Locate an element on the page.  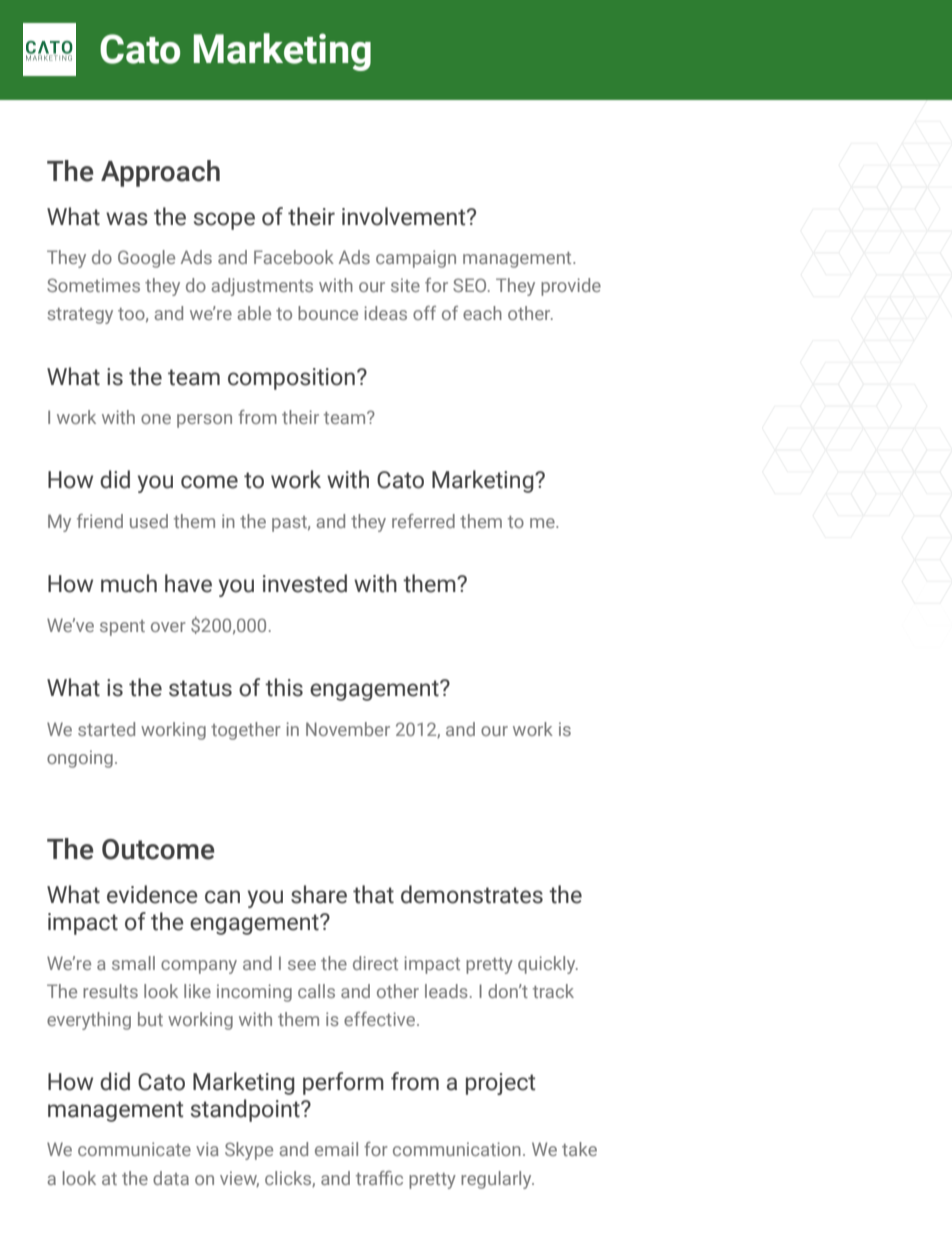
one is located at coordinates (156, 419).
